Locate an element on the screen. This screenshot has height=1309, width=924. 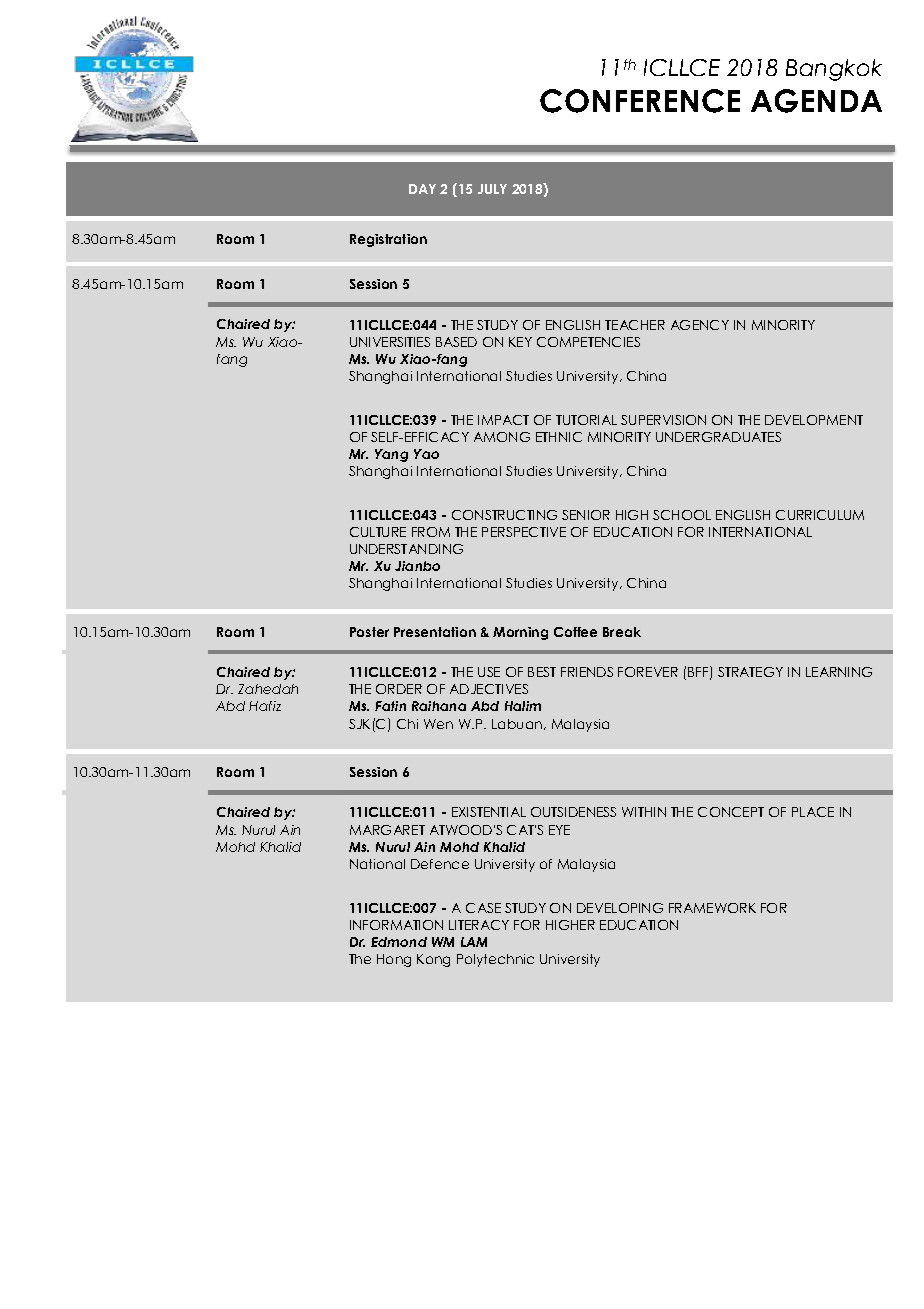
AGENDA is located at coordinates (816, 101).
